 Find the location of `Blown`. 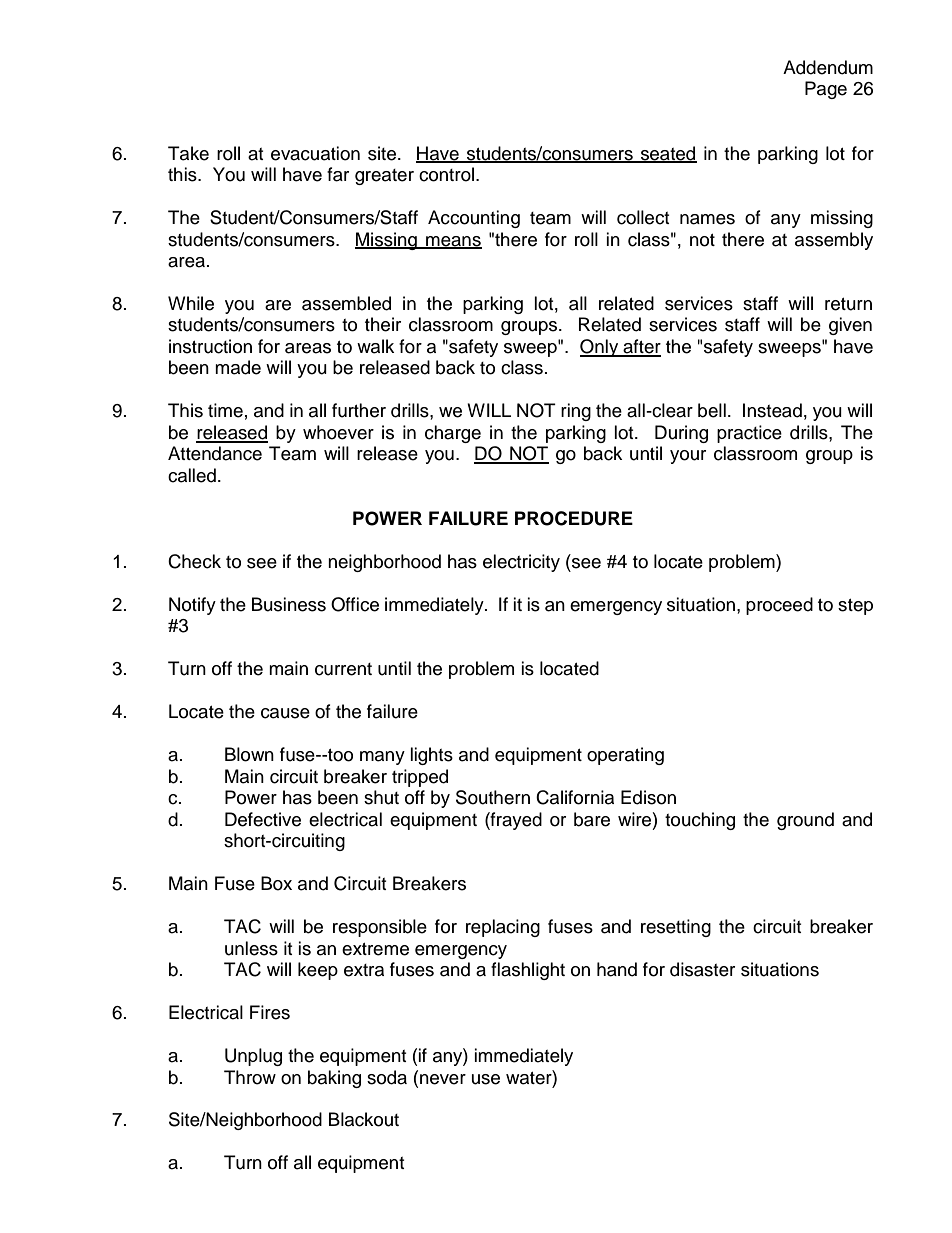

Blown is located at coordinates (249, 754).
